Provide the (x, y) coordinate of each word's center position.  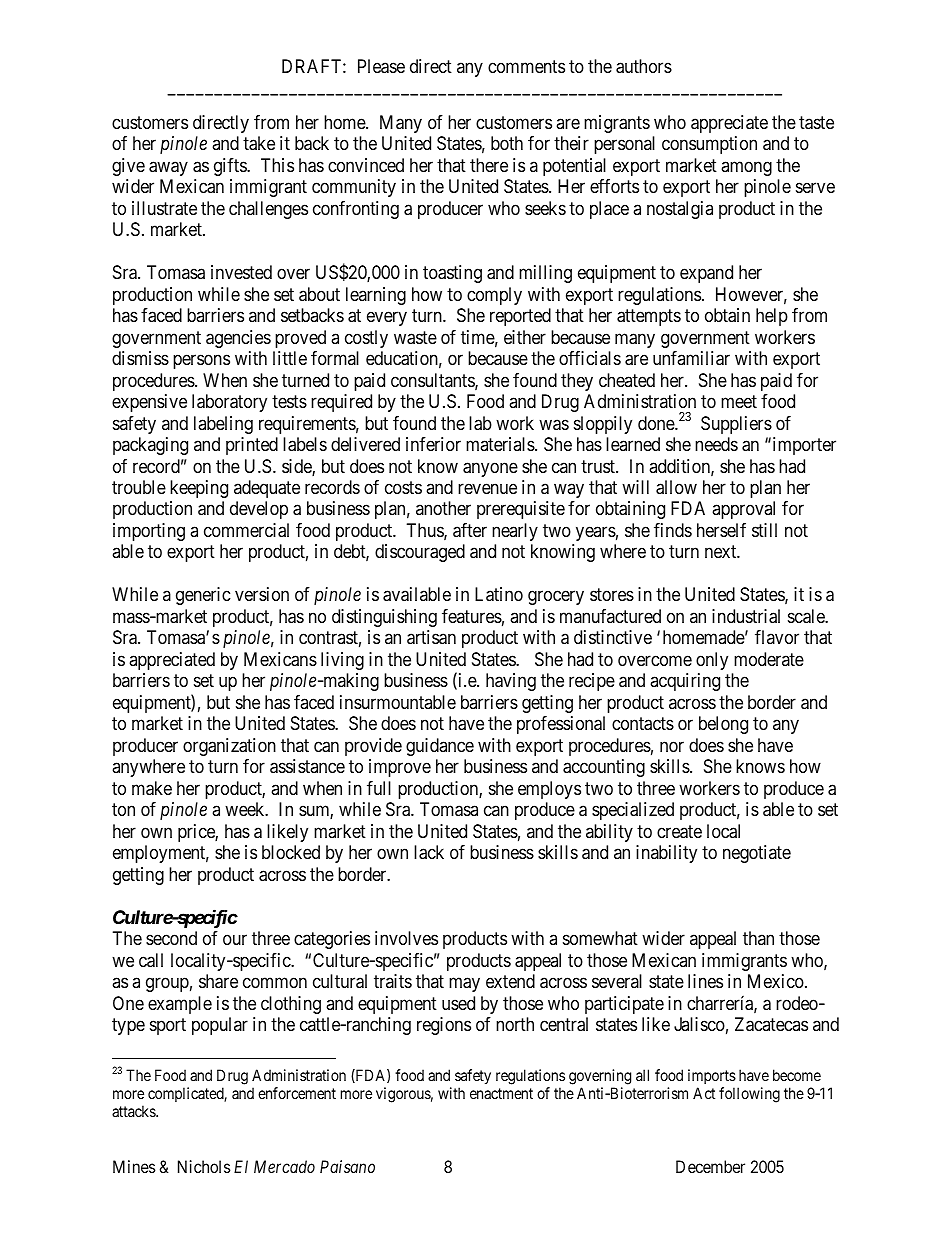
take (259, 143)
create (679, 832)
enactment (501, 1093)
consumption (709, 145)
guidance (440, 747)
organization (229, 747)
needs (716, 444)
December (710, 1166)
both (507, 143)
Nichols (204, 1166)
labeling (223, 425)
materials (501, 444)
